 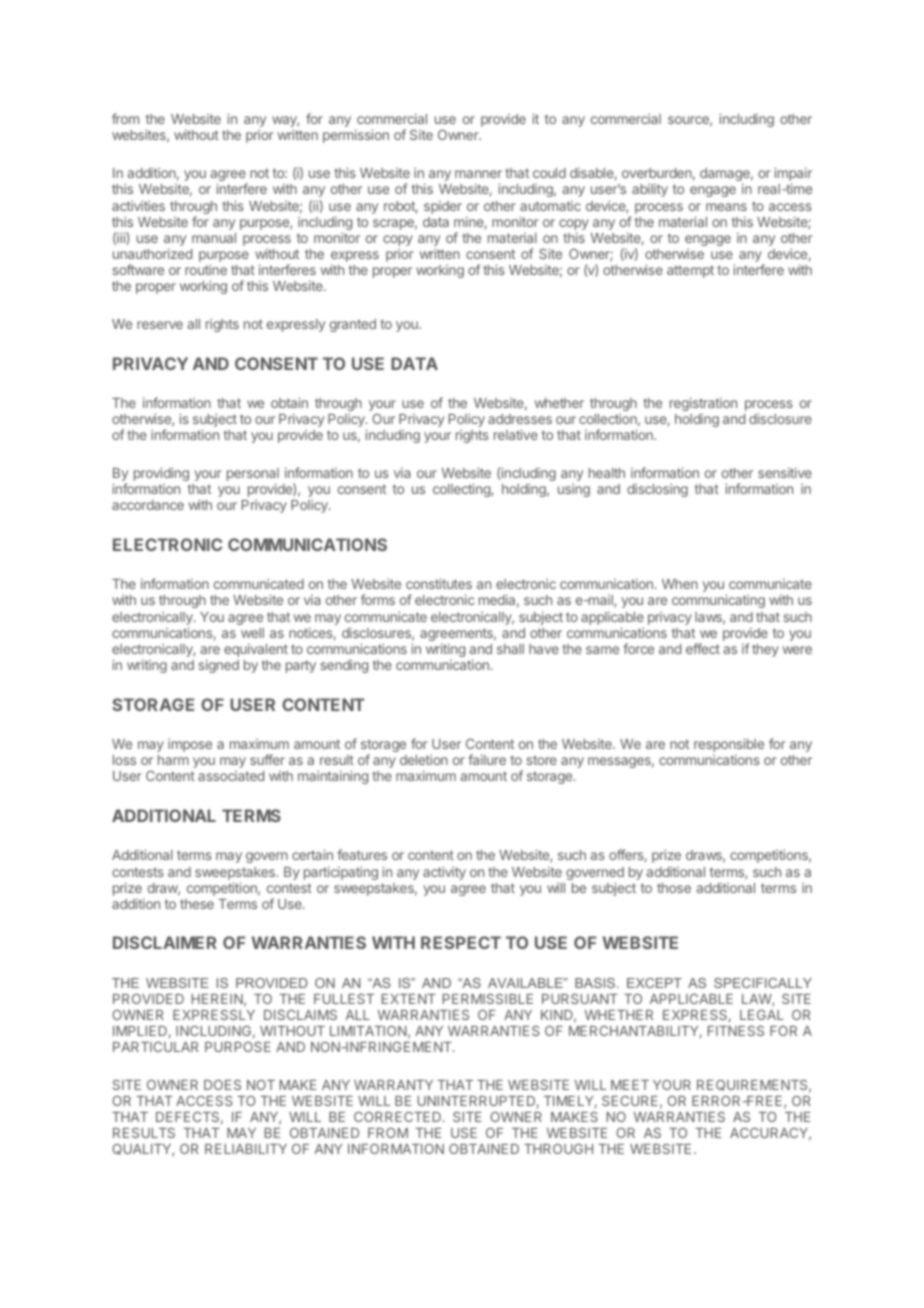 What do you see at coordinates (393, 1085) in the document?
I see `WARRANTY` at bounding box center [393, 1085].
